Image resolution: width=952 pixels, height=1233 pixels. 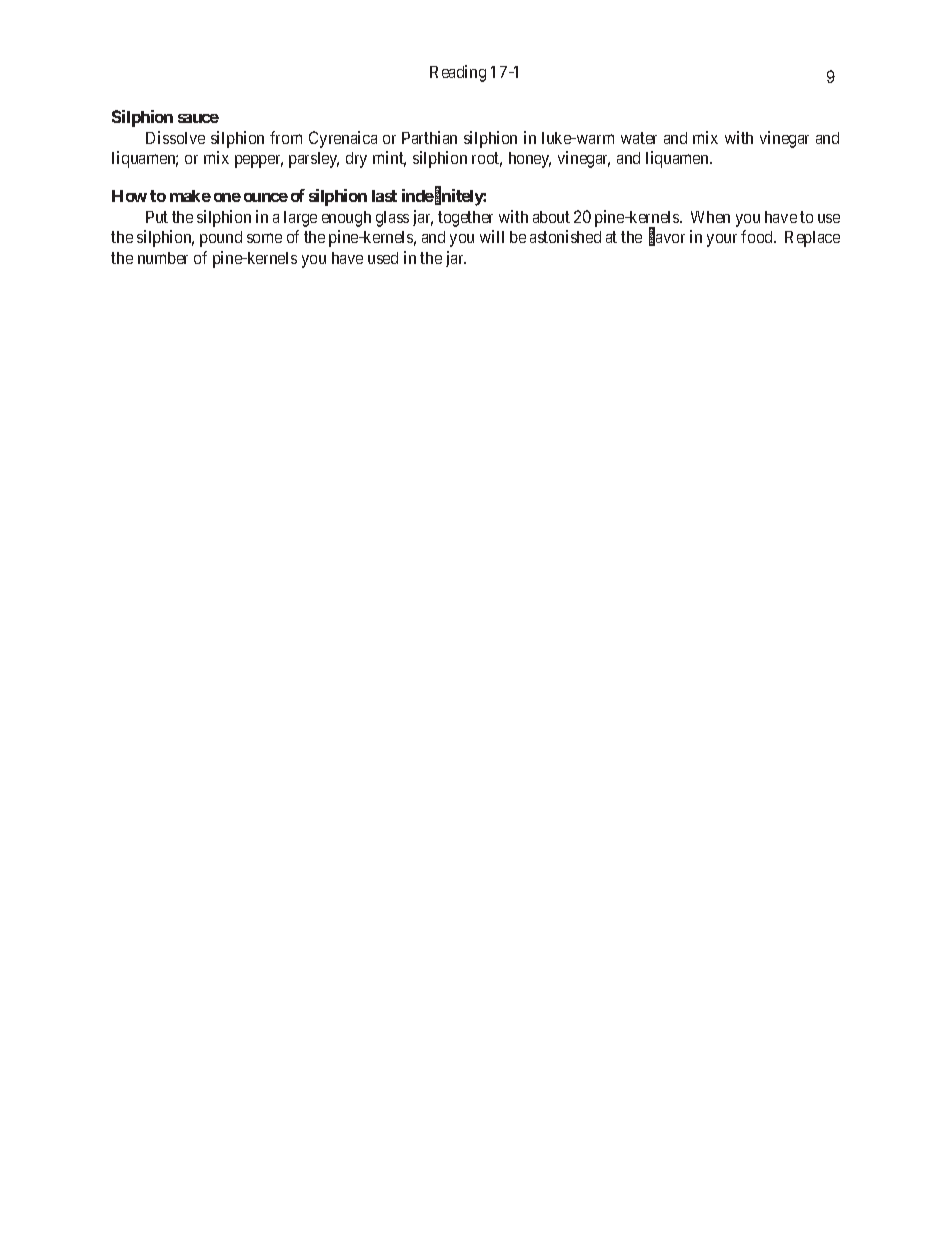 What do you see at coordinates (175, 137) in the image?
I see `Dissolve` at bounding box center [175, 137].
